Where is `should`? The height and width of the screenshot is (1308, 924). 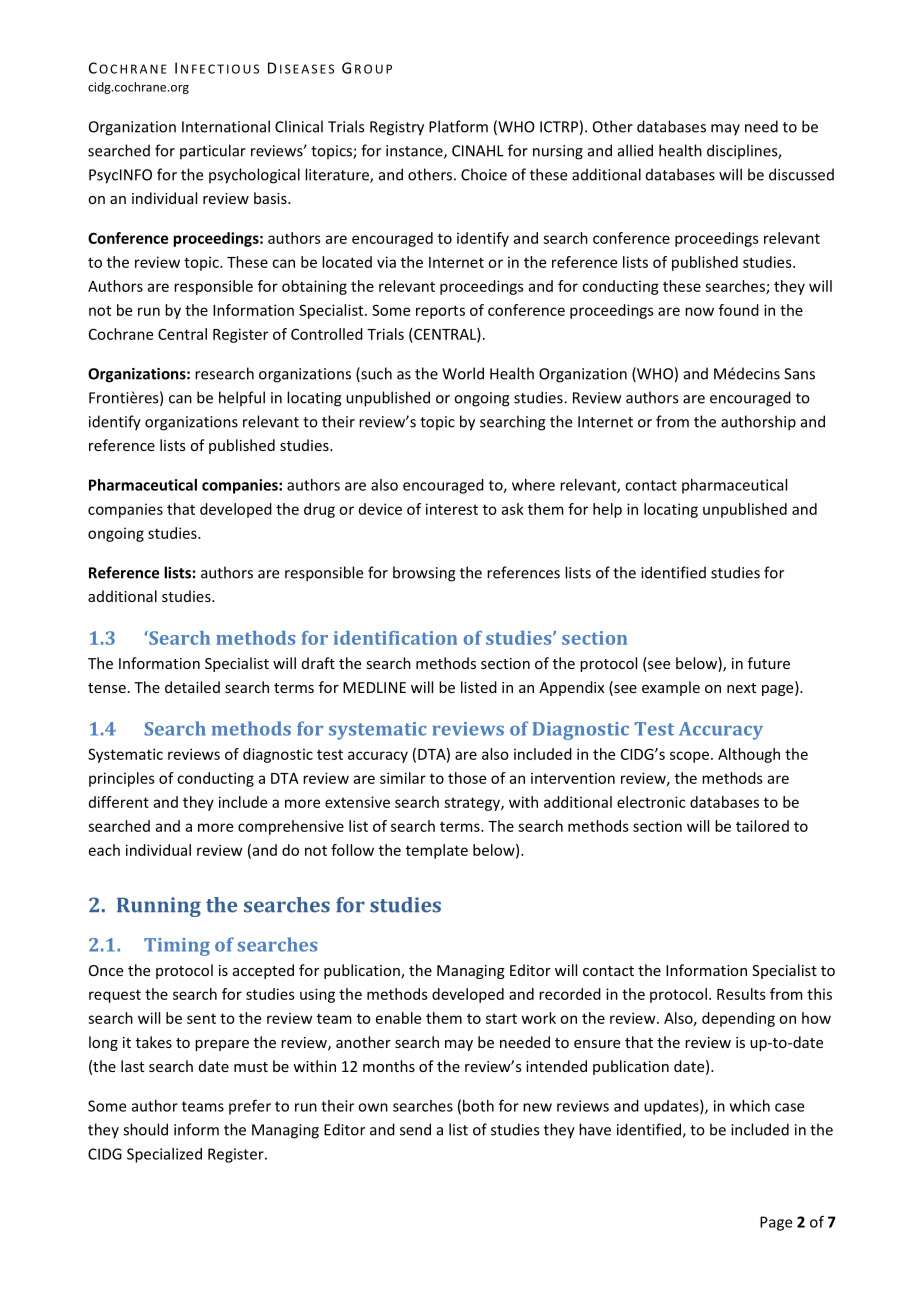
should is located at coordinates (145, 1129).
